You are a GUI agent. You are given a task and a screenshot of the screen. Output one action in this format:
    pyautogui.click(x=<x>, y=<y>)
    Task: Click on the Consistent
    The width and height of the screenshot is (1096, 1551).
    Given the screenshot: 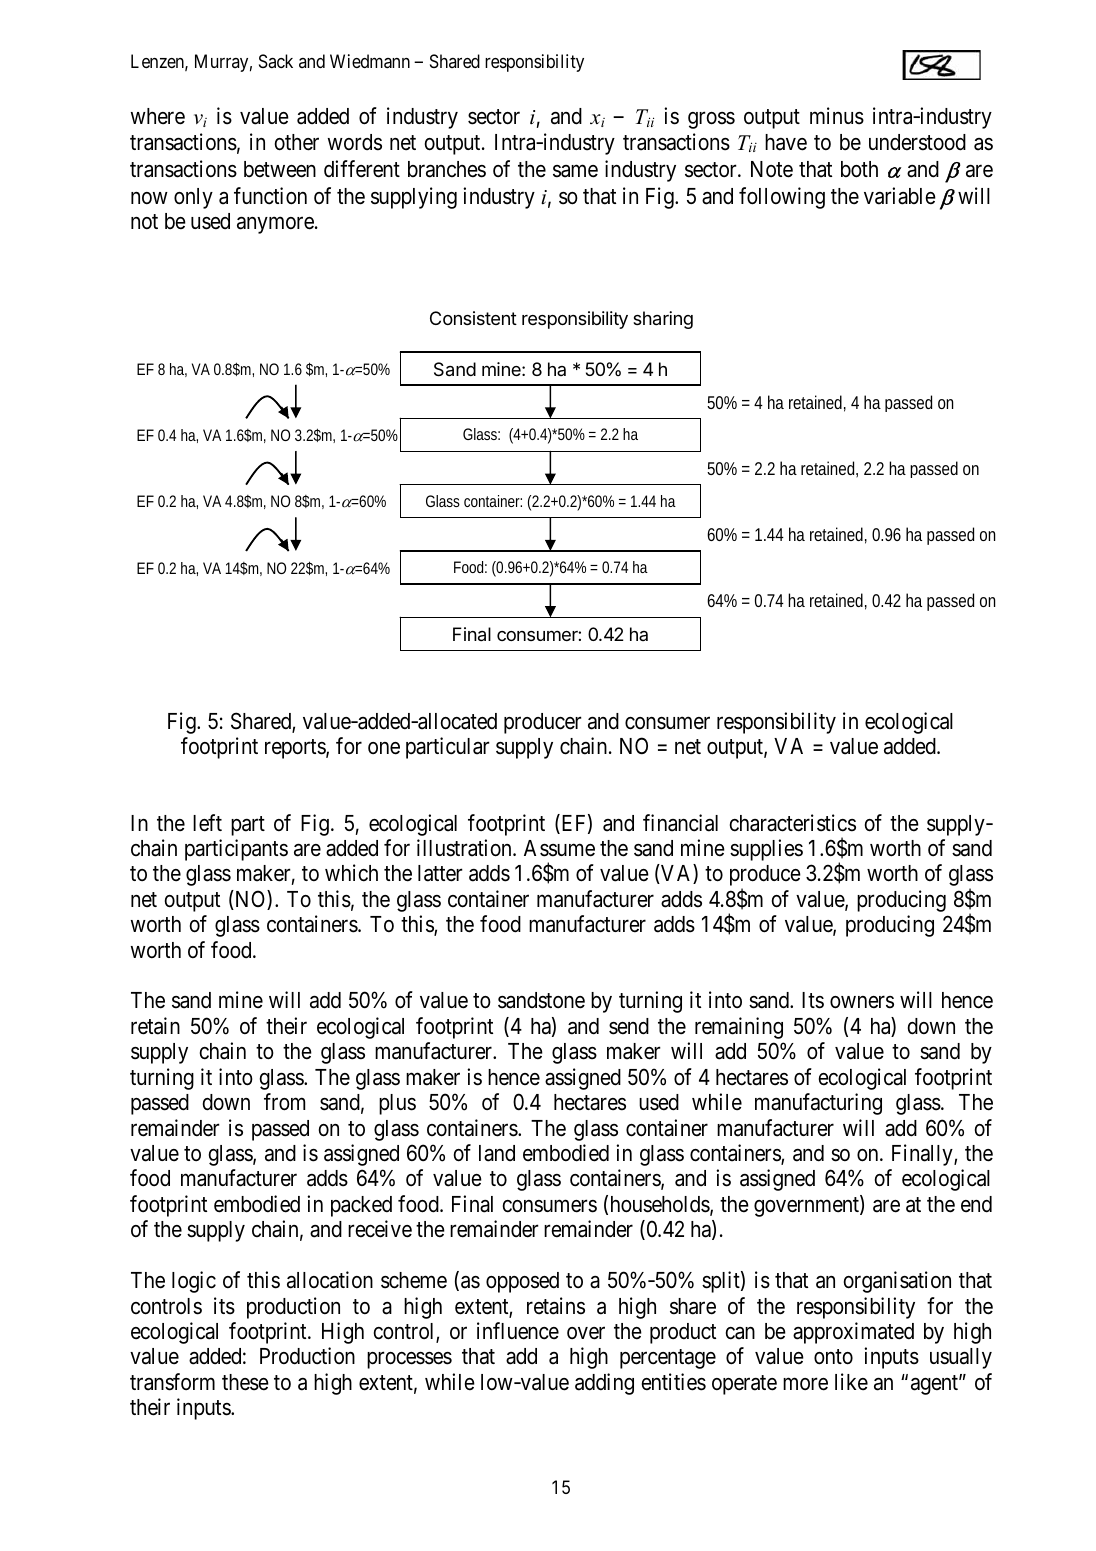 What is the action you would take?
    pyautogui.click(x=473, y=318)
